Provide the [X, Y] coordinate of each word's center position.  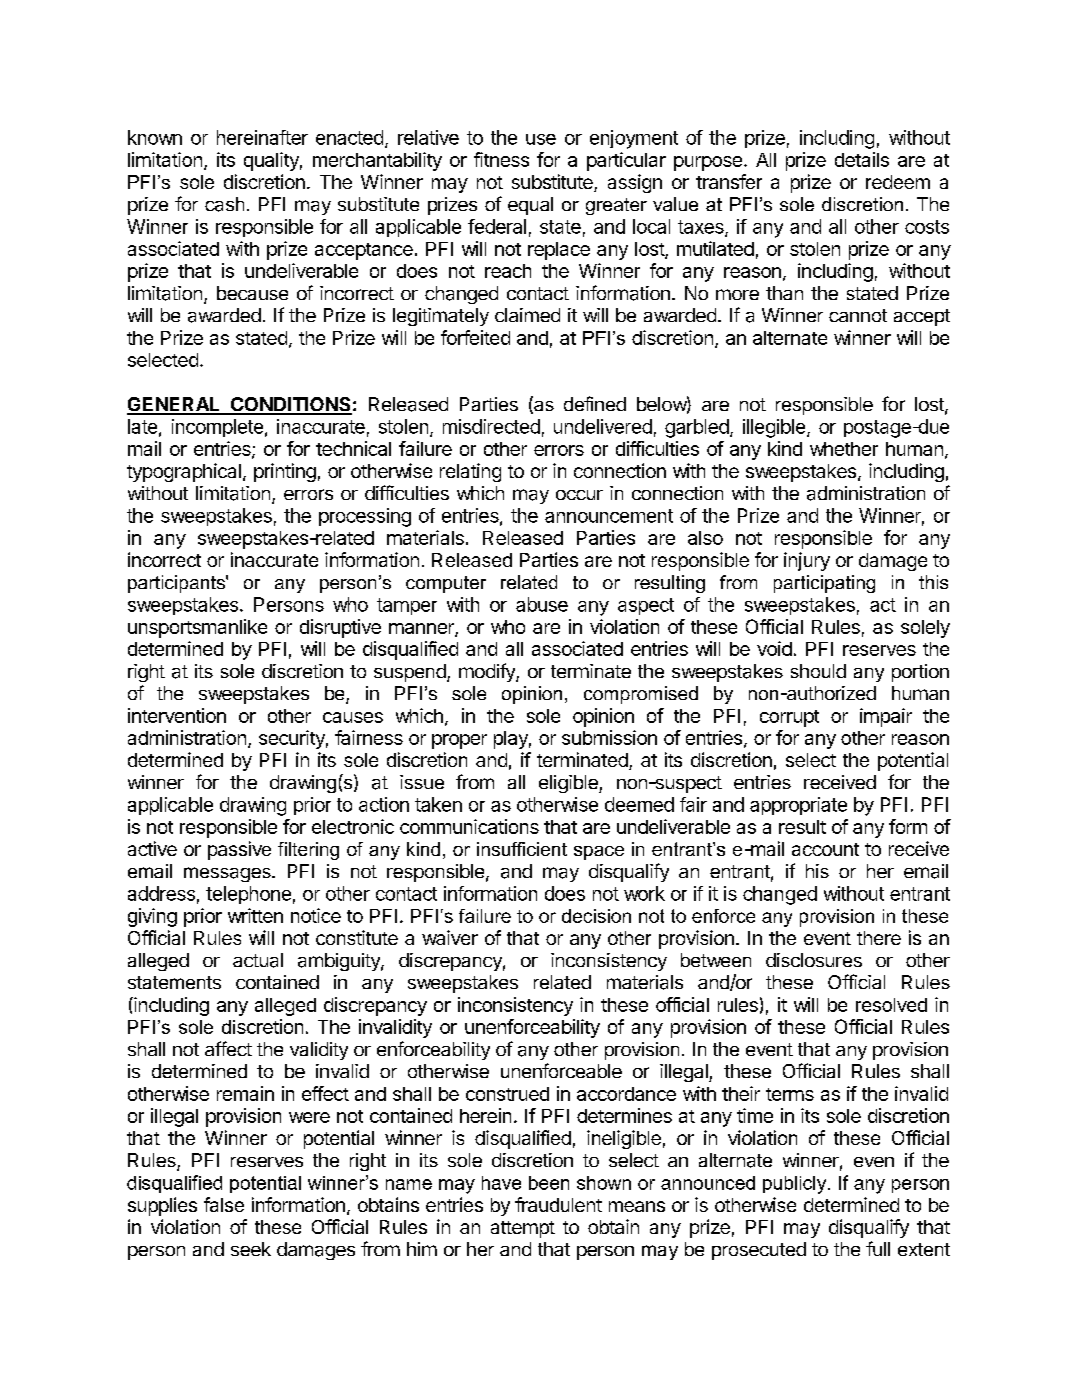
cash [224, 204]
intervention [177, 715]
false [224, 1204]
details [862, 159]
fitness [501, 159]
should [818, 671]
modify [488, 672]
